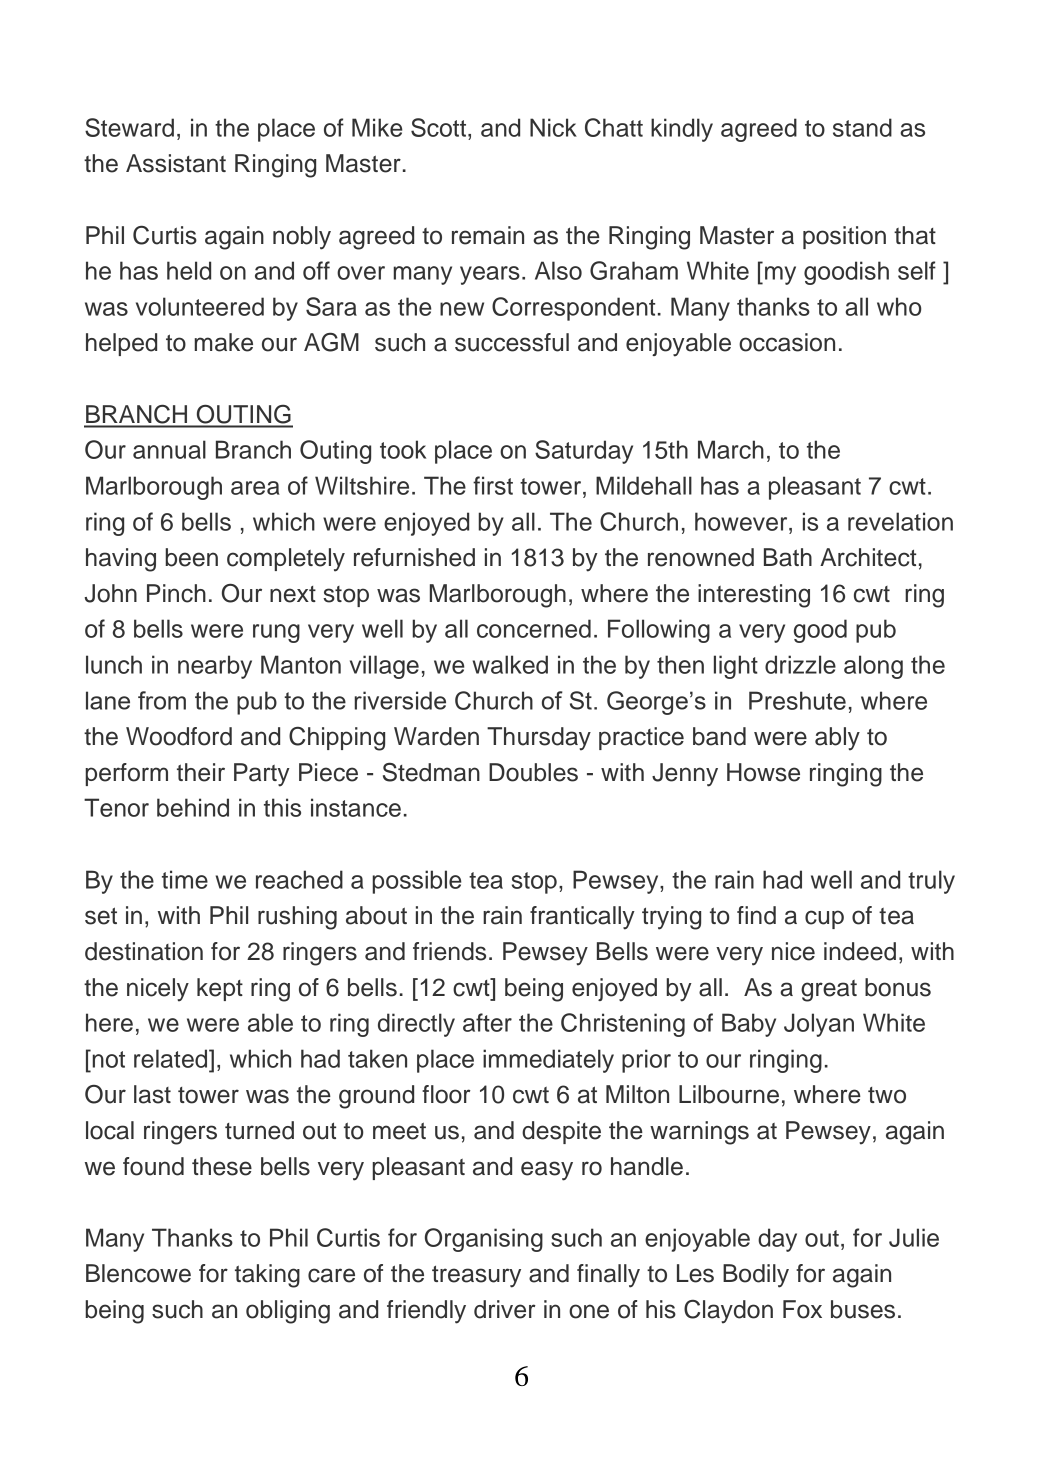  Describe the element at coordinates (539, 739) in the page. I see `Thursday` at that location.
